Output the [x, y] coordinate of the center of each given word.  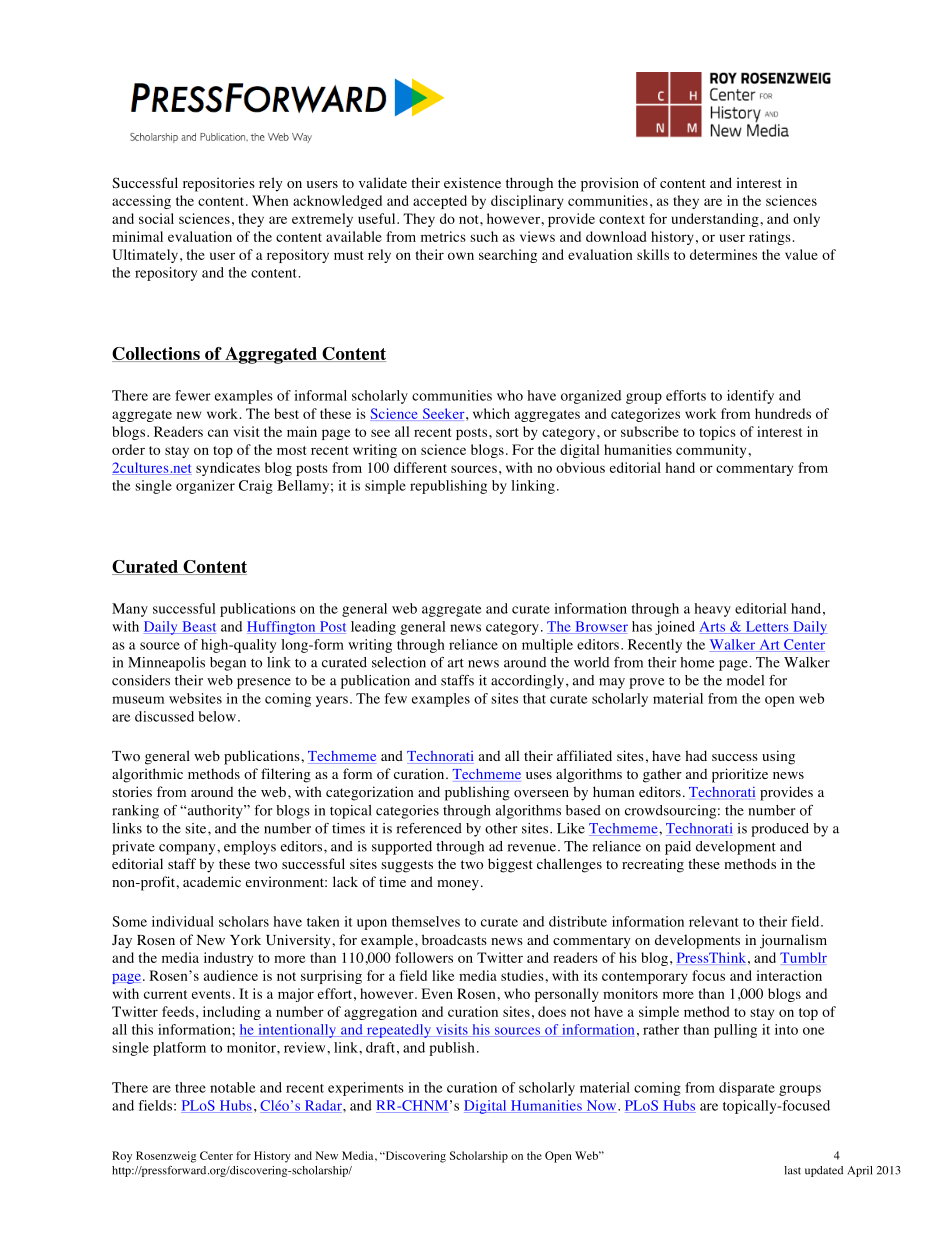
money [458, 885]
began [228, 664]
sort [507, 432]
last [792, 1170]
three [190, 1087]
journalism [793, 941]
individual [183, 921]
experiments [366, 1089]
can [218, 433]
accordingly [527, 682]
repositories [219, 184]
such [484, 236]
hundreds [783, 413]
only [806, 220]
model [745, 680]
